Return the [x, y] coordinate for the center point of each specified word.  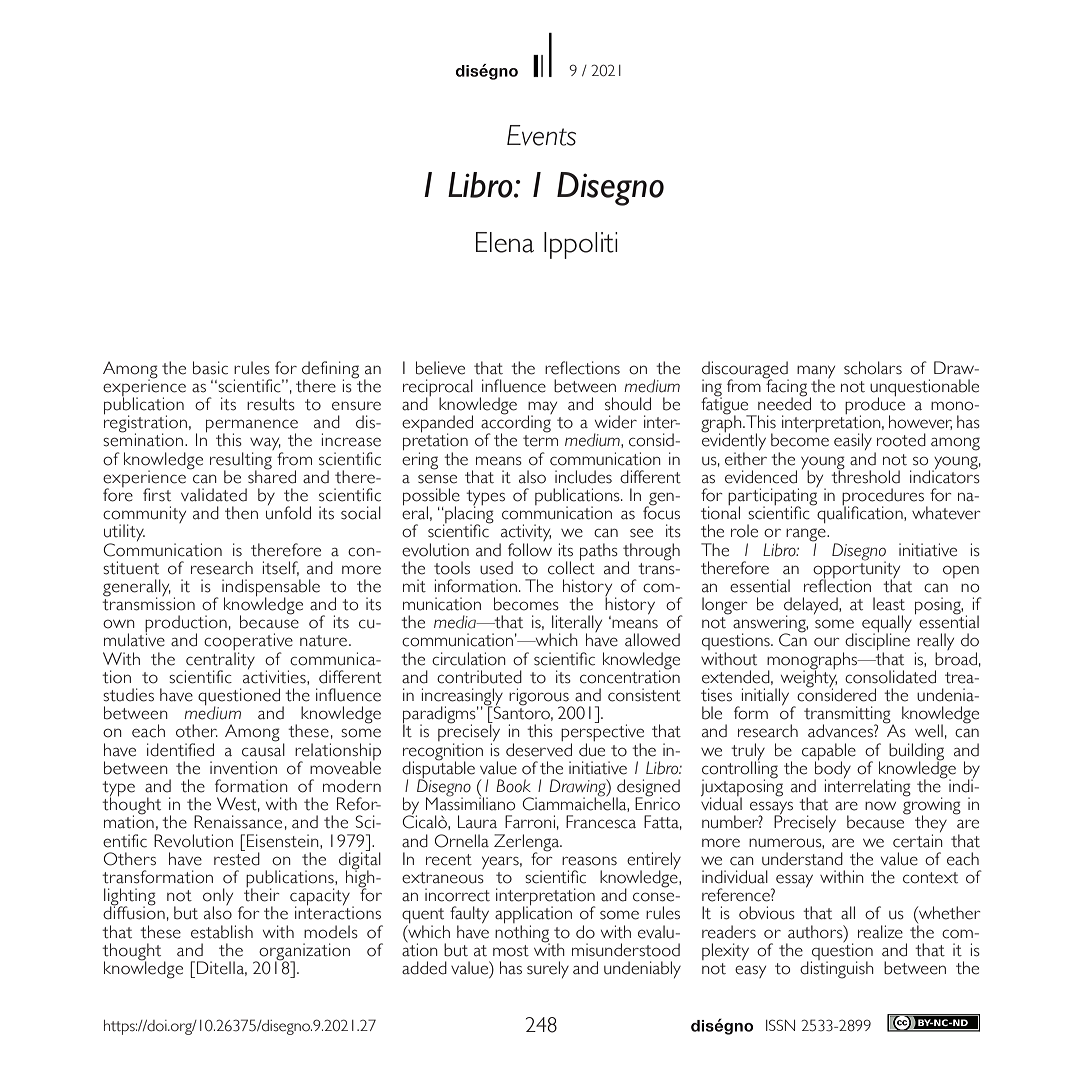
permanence [252, 427]
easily [853, 441]
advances [841, 731]
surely [548, 969]
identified [180, 750]
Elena [505, 242]
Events [541, 135]
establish [222, 932]
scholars [873, 368]
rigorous [540, 698]
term [540, 441]
